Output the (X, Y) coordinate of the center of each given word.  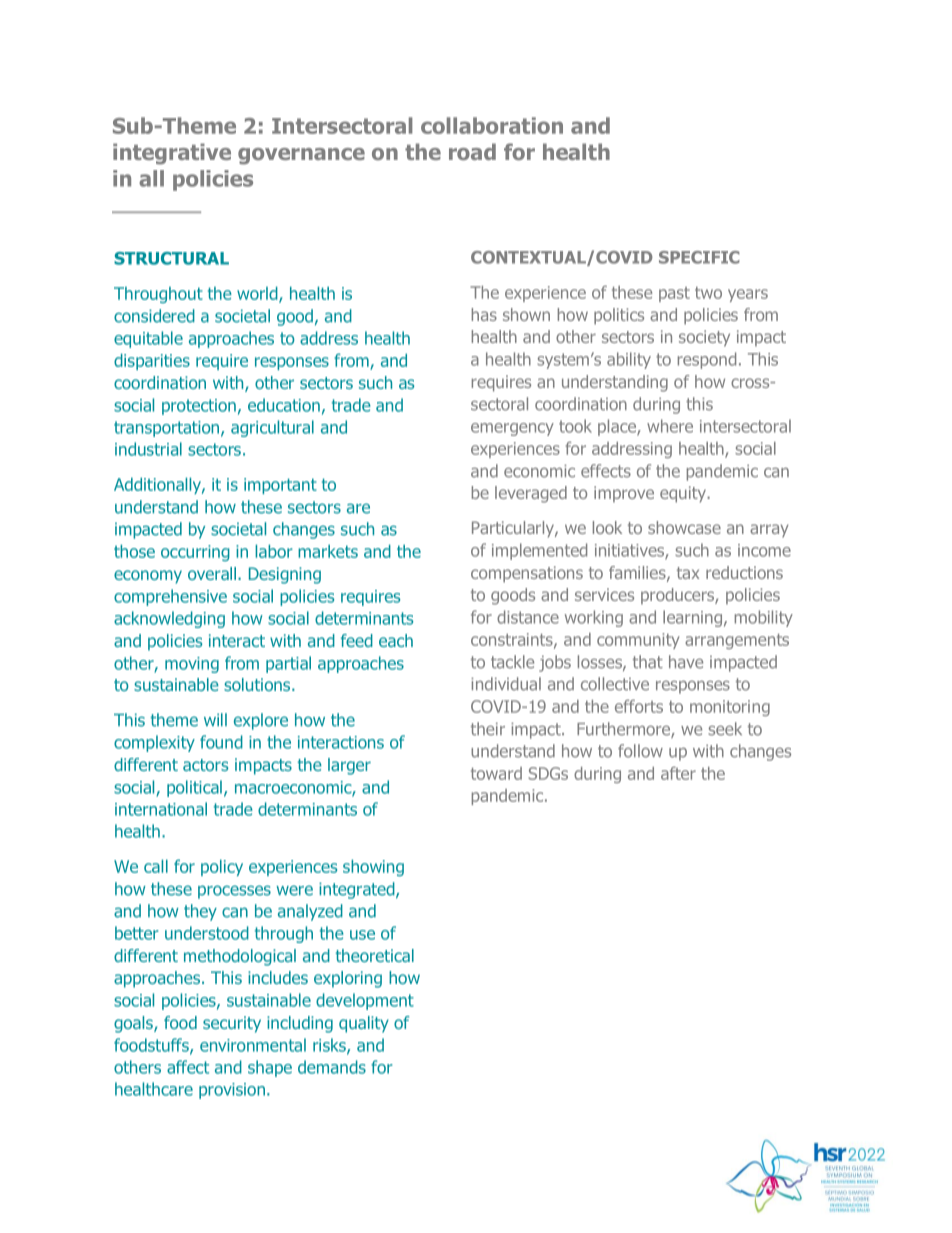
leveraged (531, 494)
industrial (148, 449)
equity (684, 494)
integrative (172, 154)
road (472, 151)
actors (205, 765)
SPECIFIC (699, 257)
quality (364, 1024)
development (365, 1001)
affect (188, 1067)
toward (496, 773)
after (678, 773)
